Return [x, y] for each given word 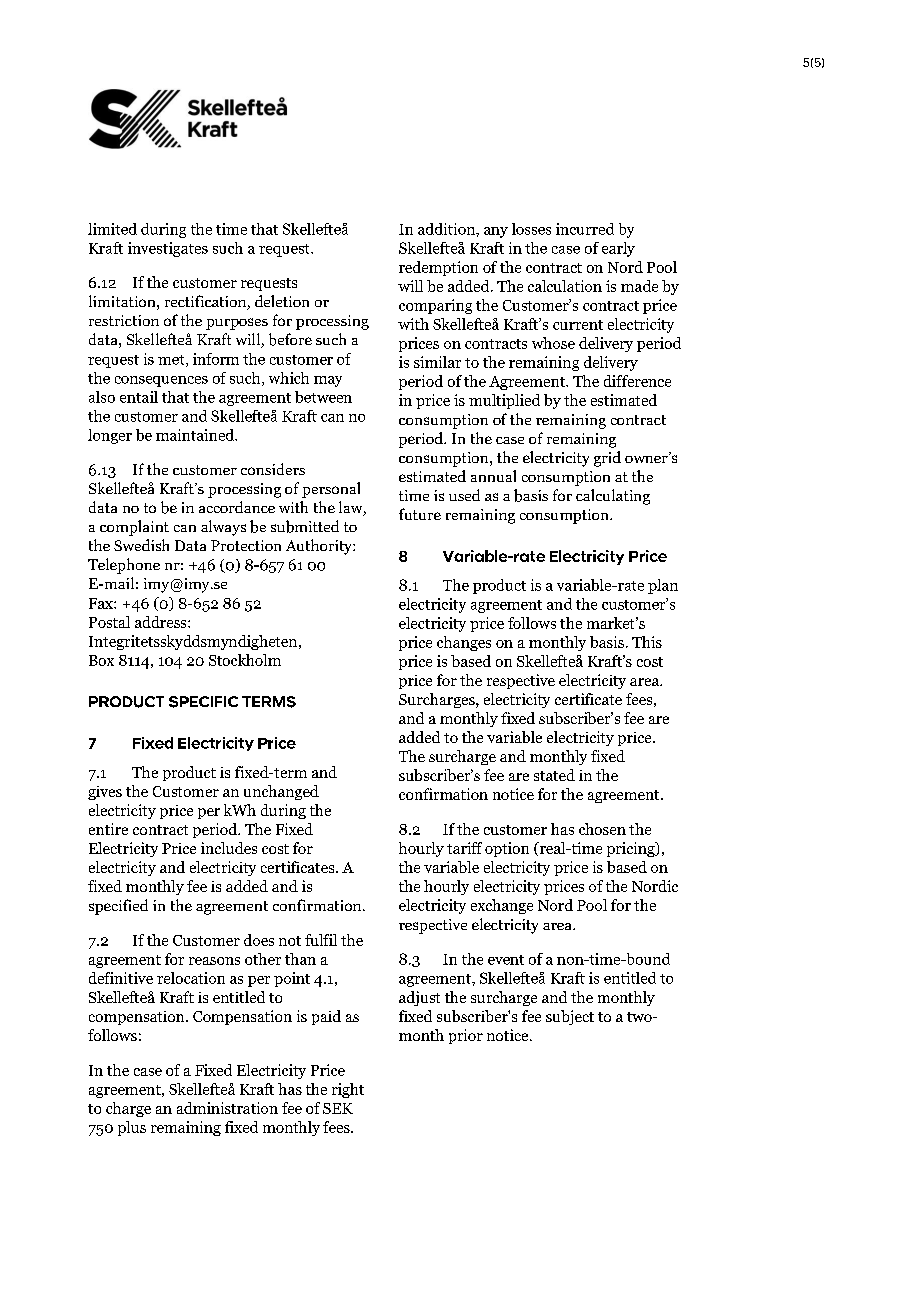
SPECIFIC [203, 702]
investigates [168, 249]
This [647, 642]
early [618, 249]
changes [464, 643]
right [348, 1090]
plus [132, 1128]
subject [570, 1017]
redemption [438, 268]
